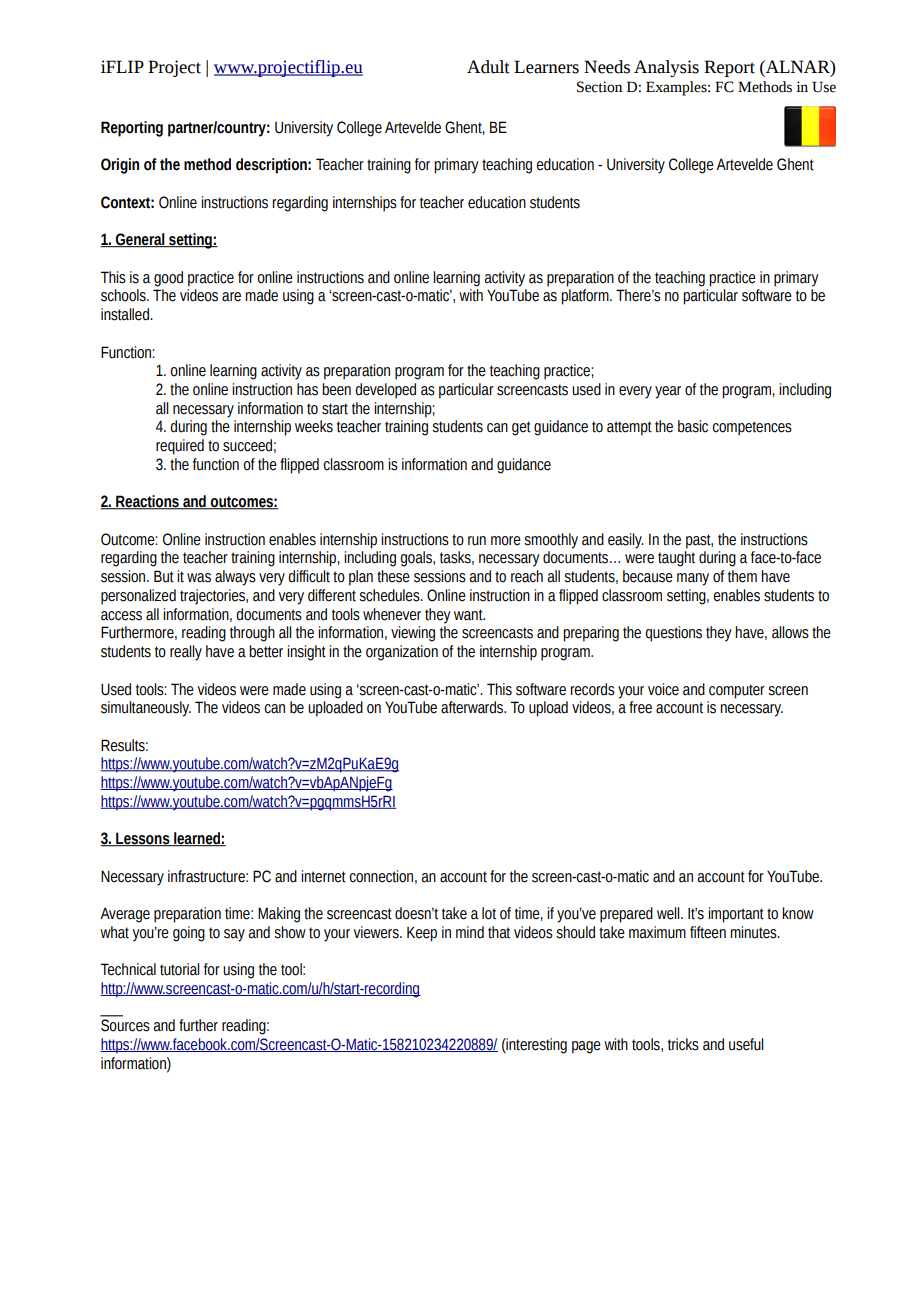 The width and height of the screenshot is (924, 1308). Describe the element at coordinates (199, 578) in the screenshot. I see `was` at that location.
